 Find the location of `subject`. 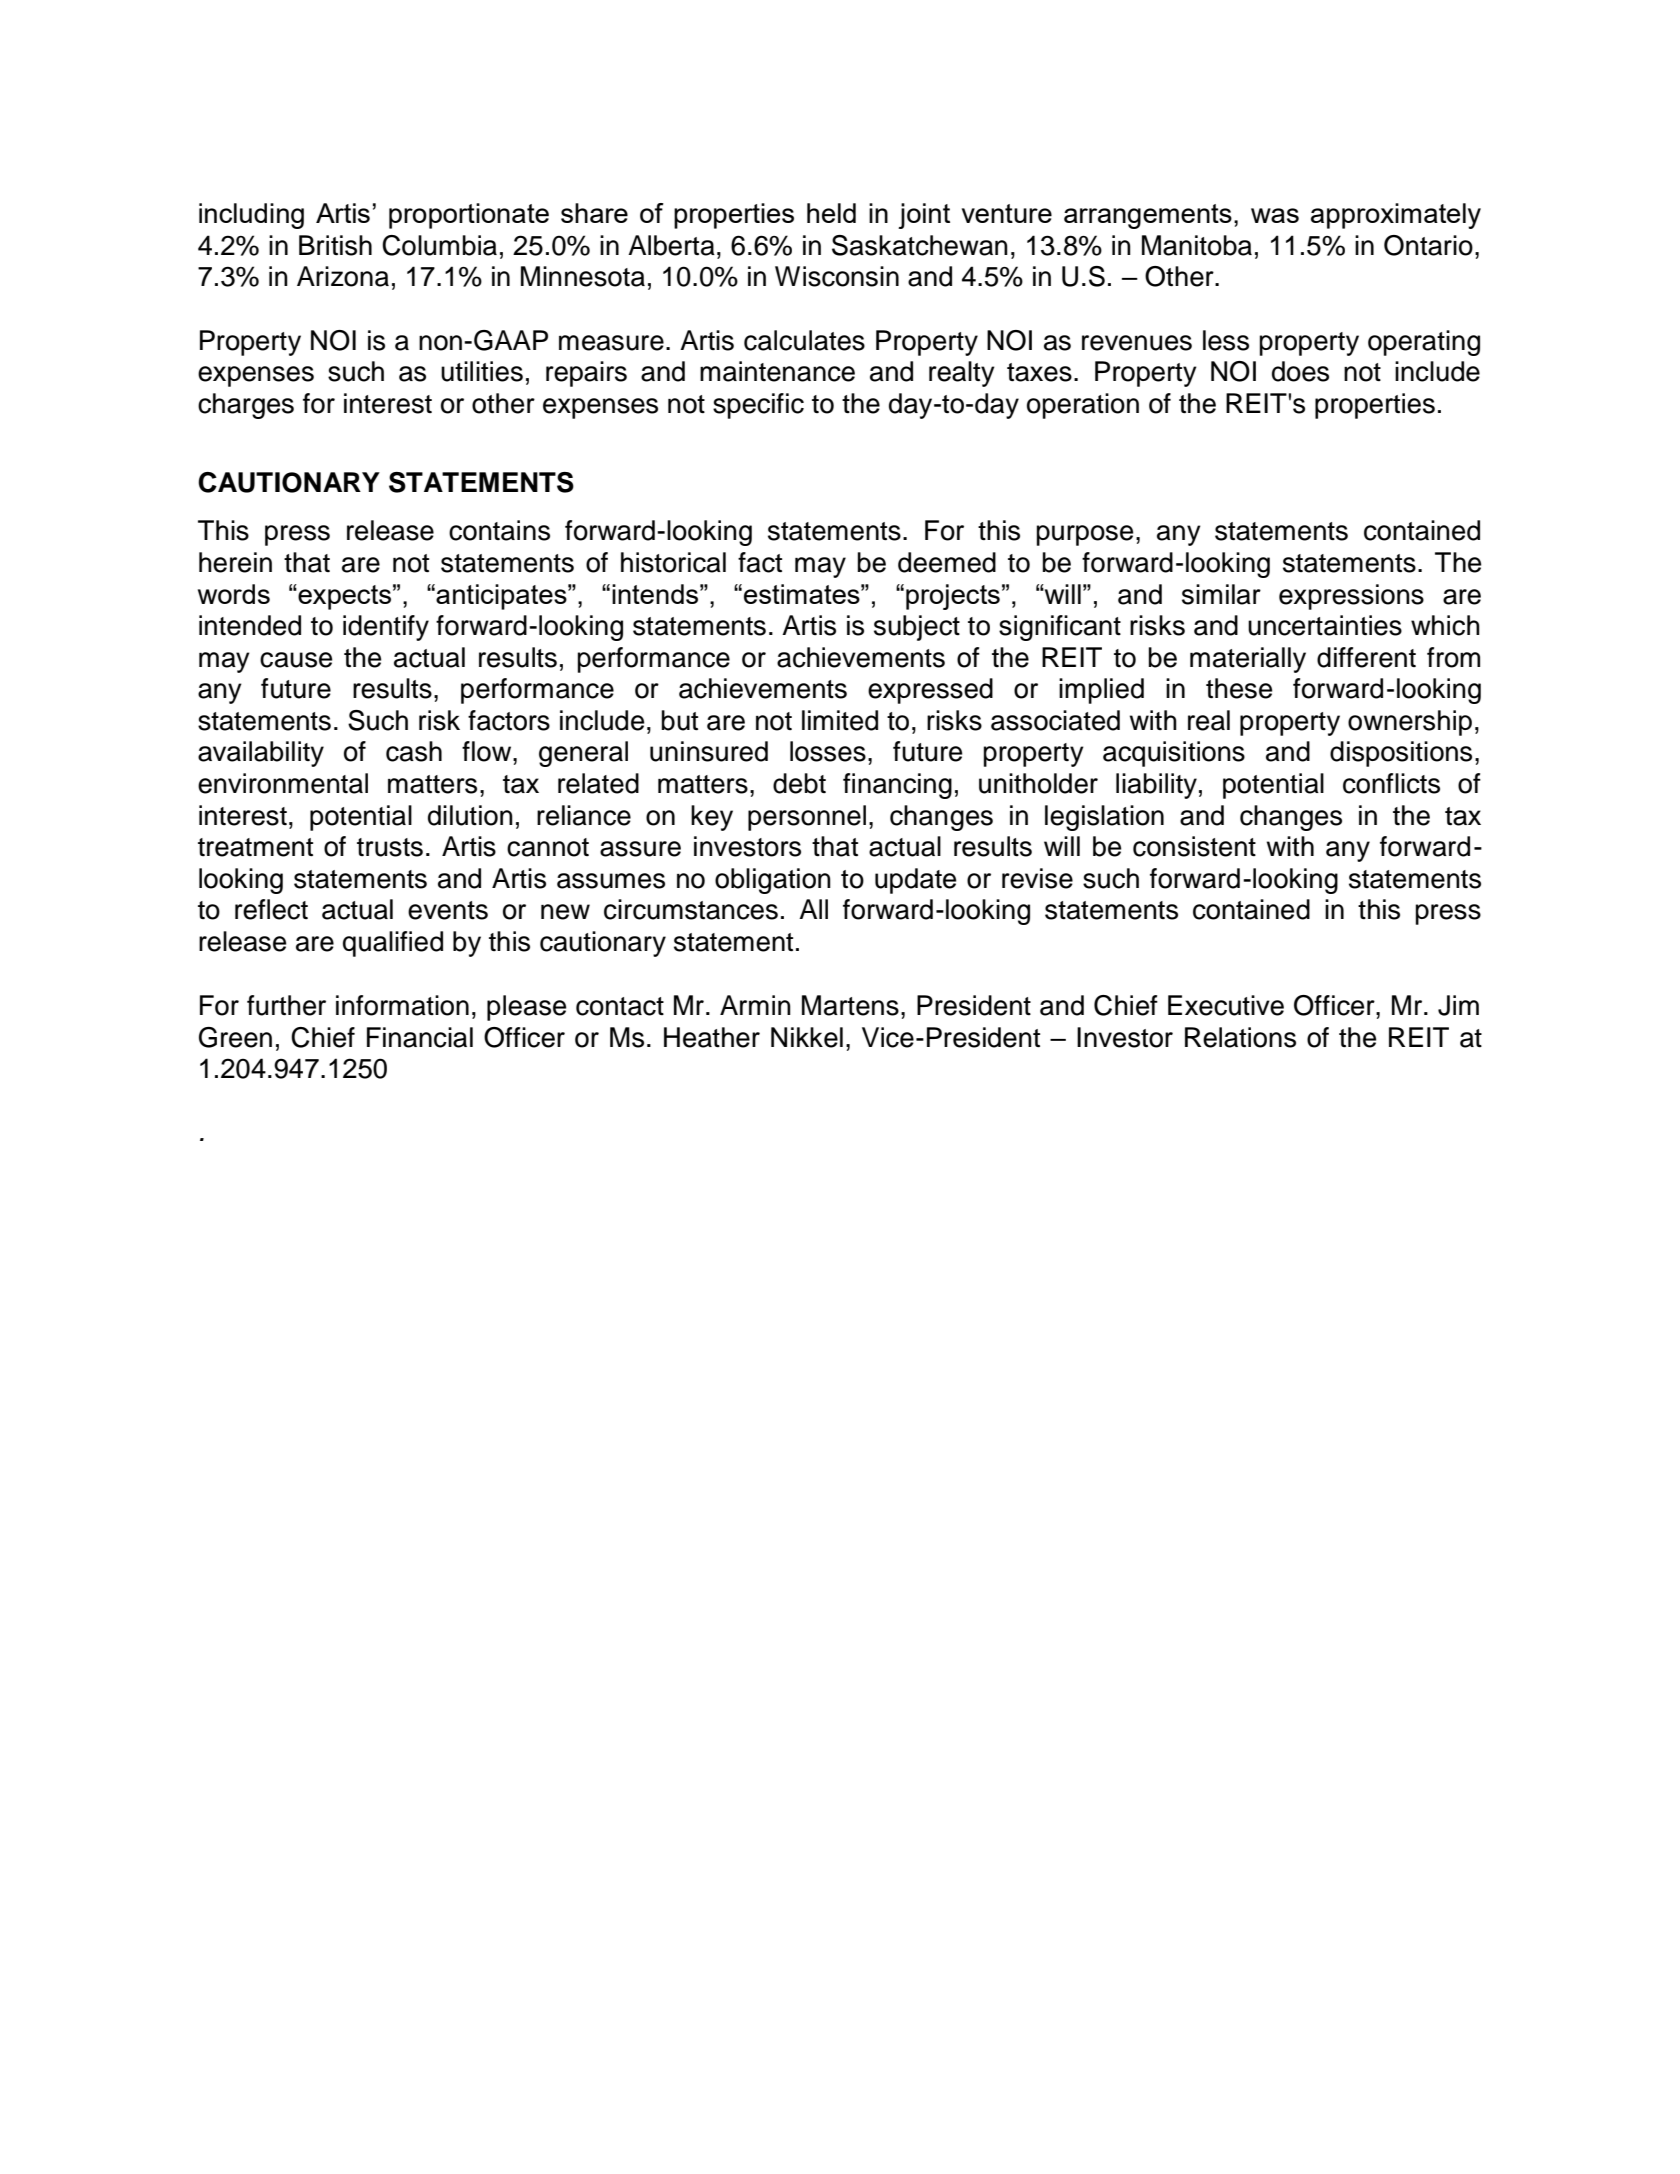

subject is located at coordinates (917, 628).
